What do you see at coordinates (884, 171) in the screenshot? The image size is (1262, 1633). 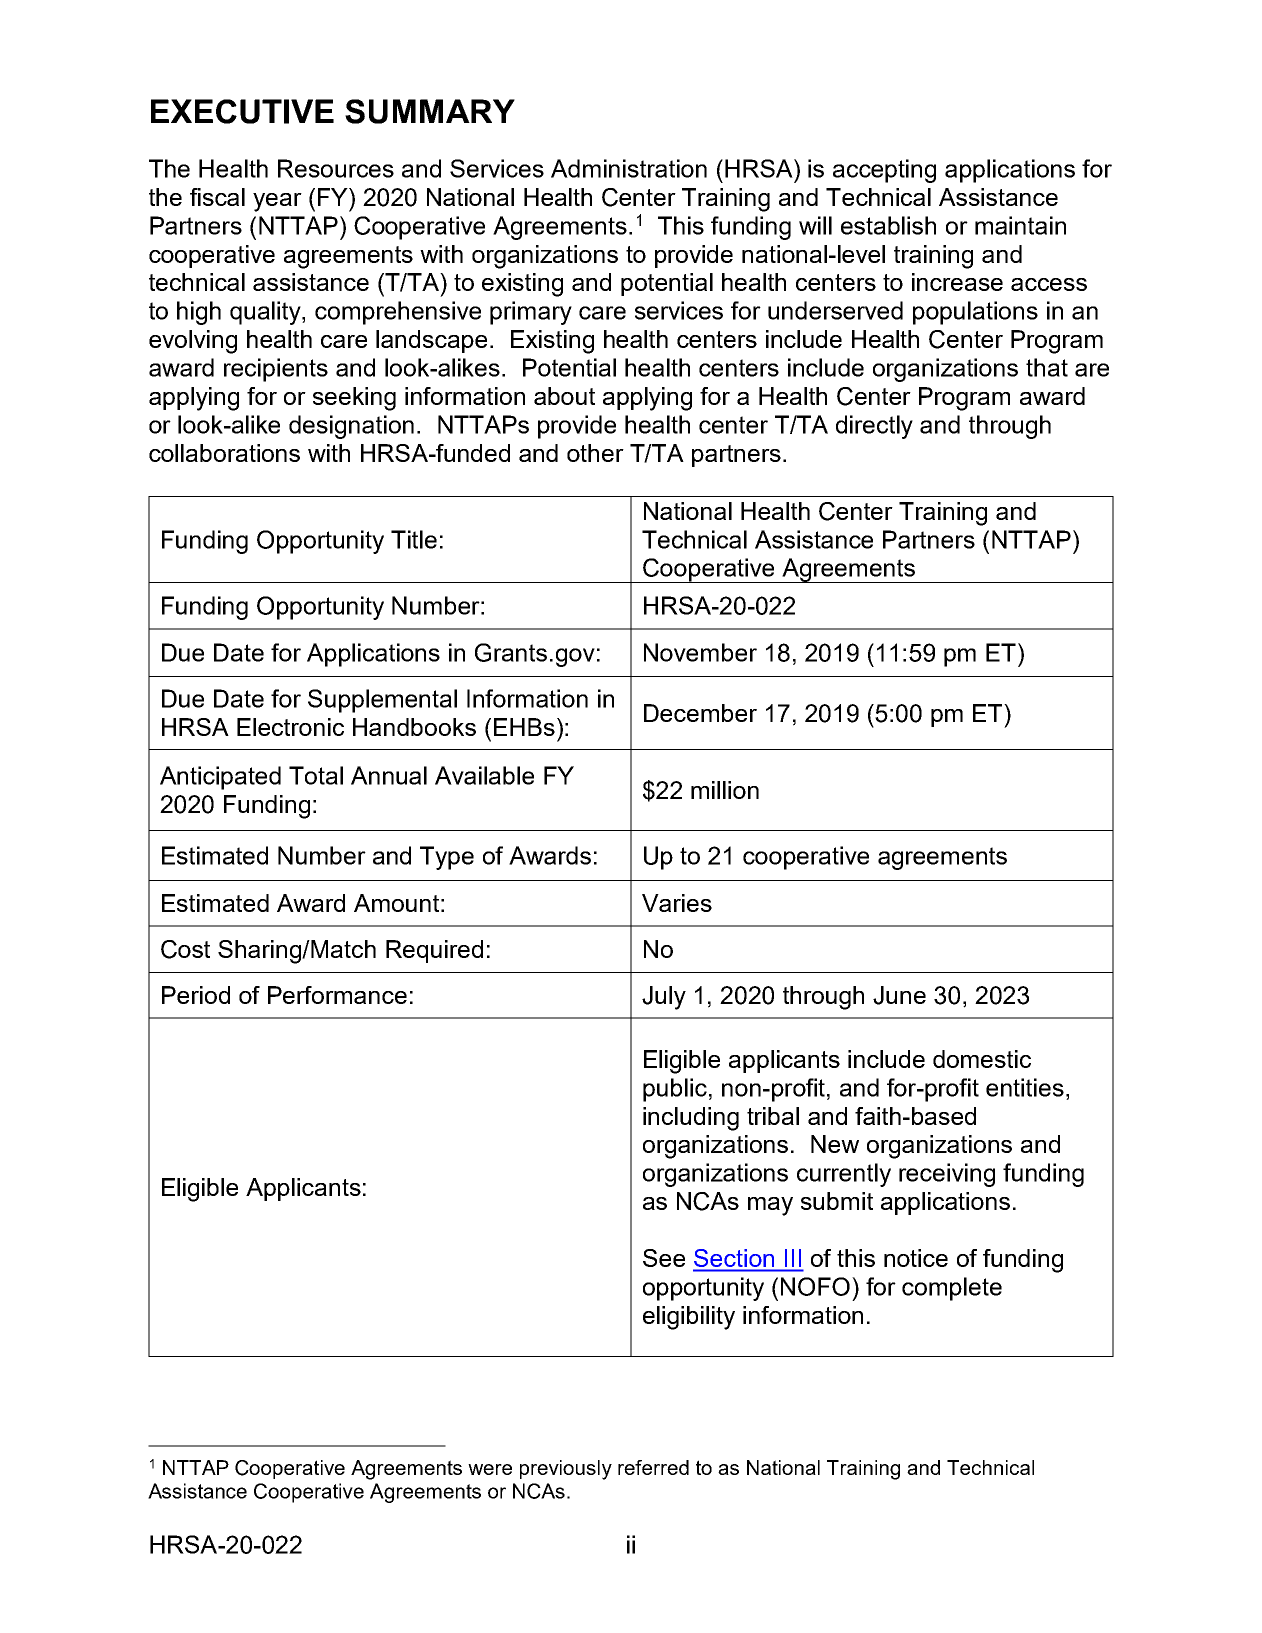 I see `accepting` at bounding box center [884, 171].
